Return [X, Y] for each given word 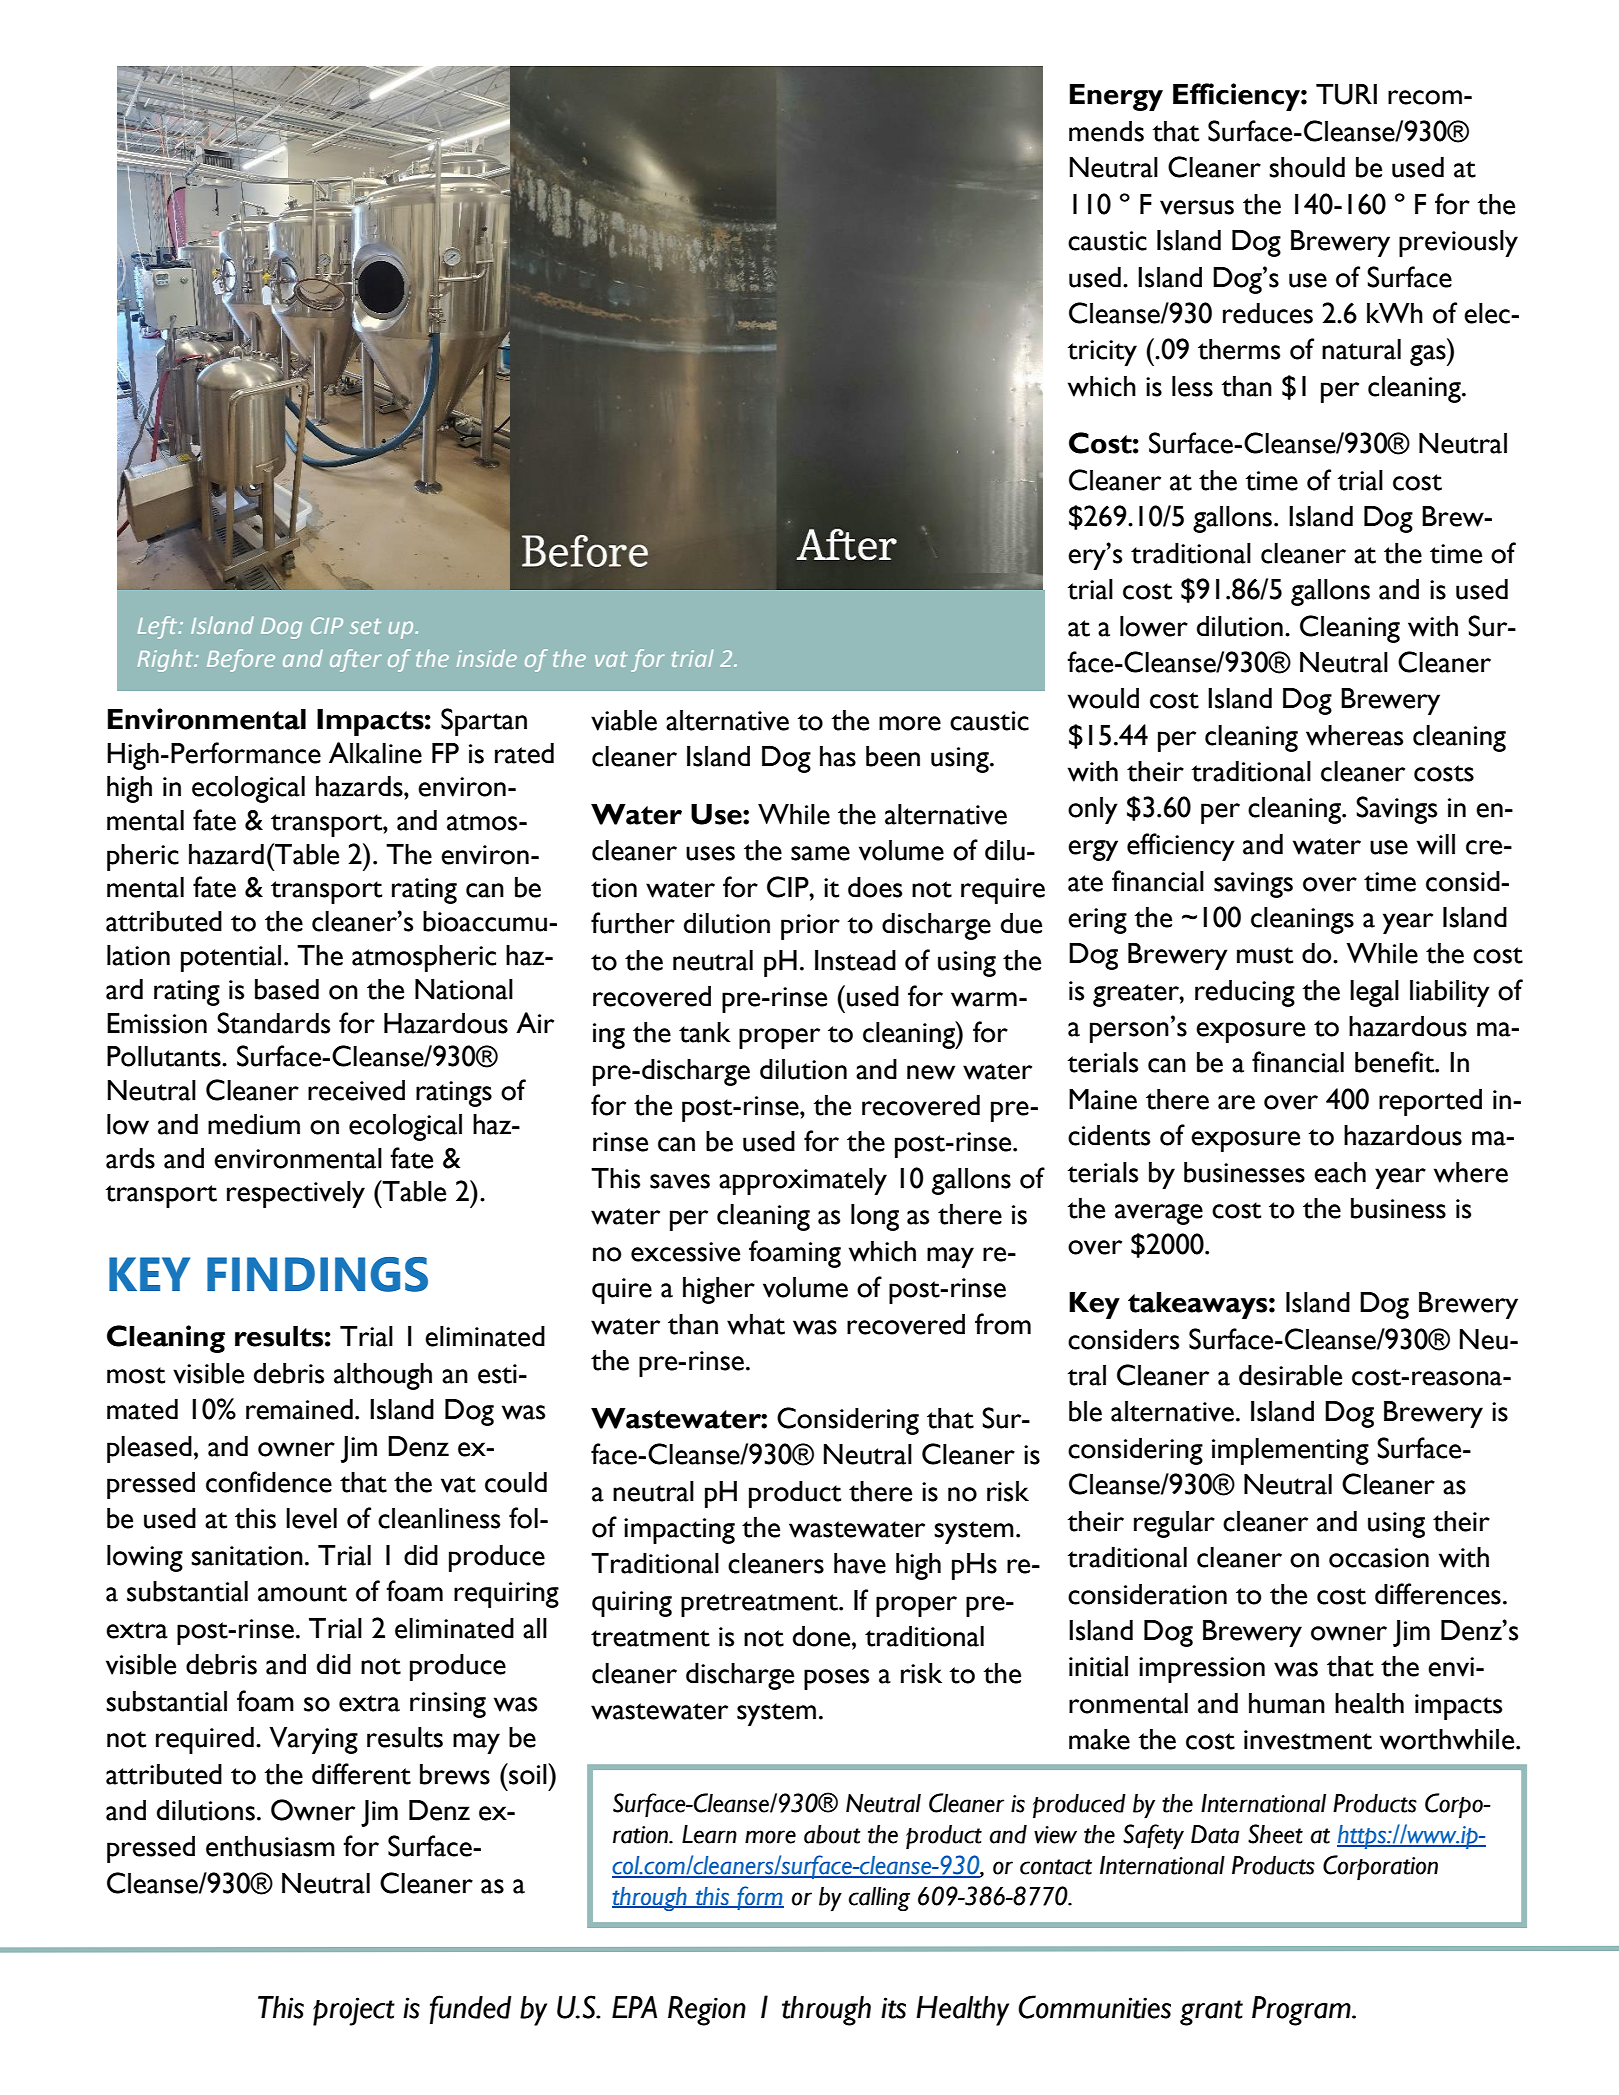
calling [879, 1899]
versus [1197, 207]
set [365, 626]
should [1307, 167]
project [354, 2011]
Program [1302, 2011]
